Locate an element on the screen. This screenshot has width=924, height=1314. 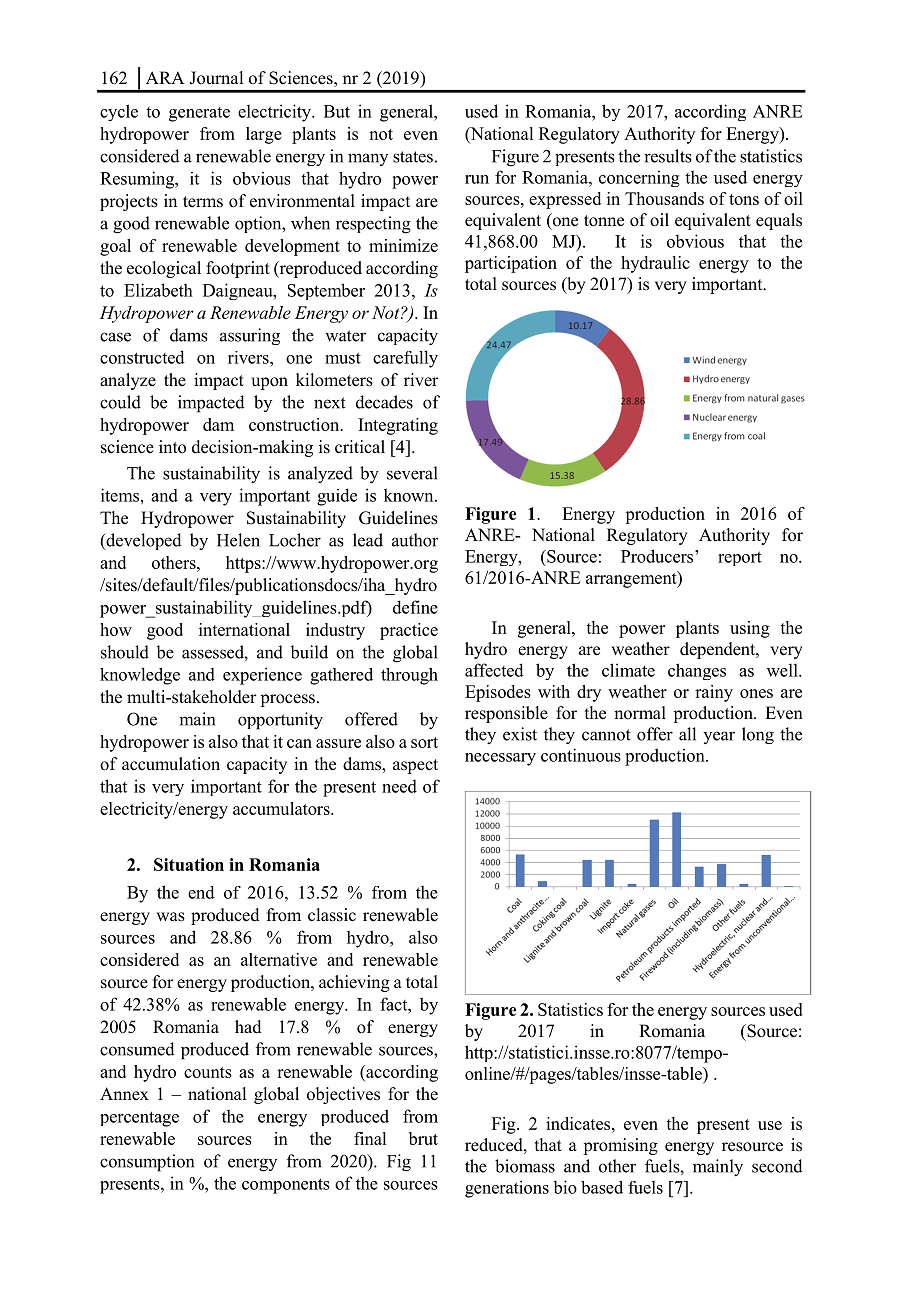
generate is located at coordinates (199, 114).
